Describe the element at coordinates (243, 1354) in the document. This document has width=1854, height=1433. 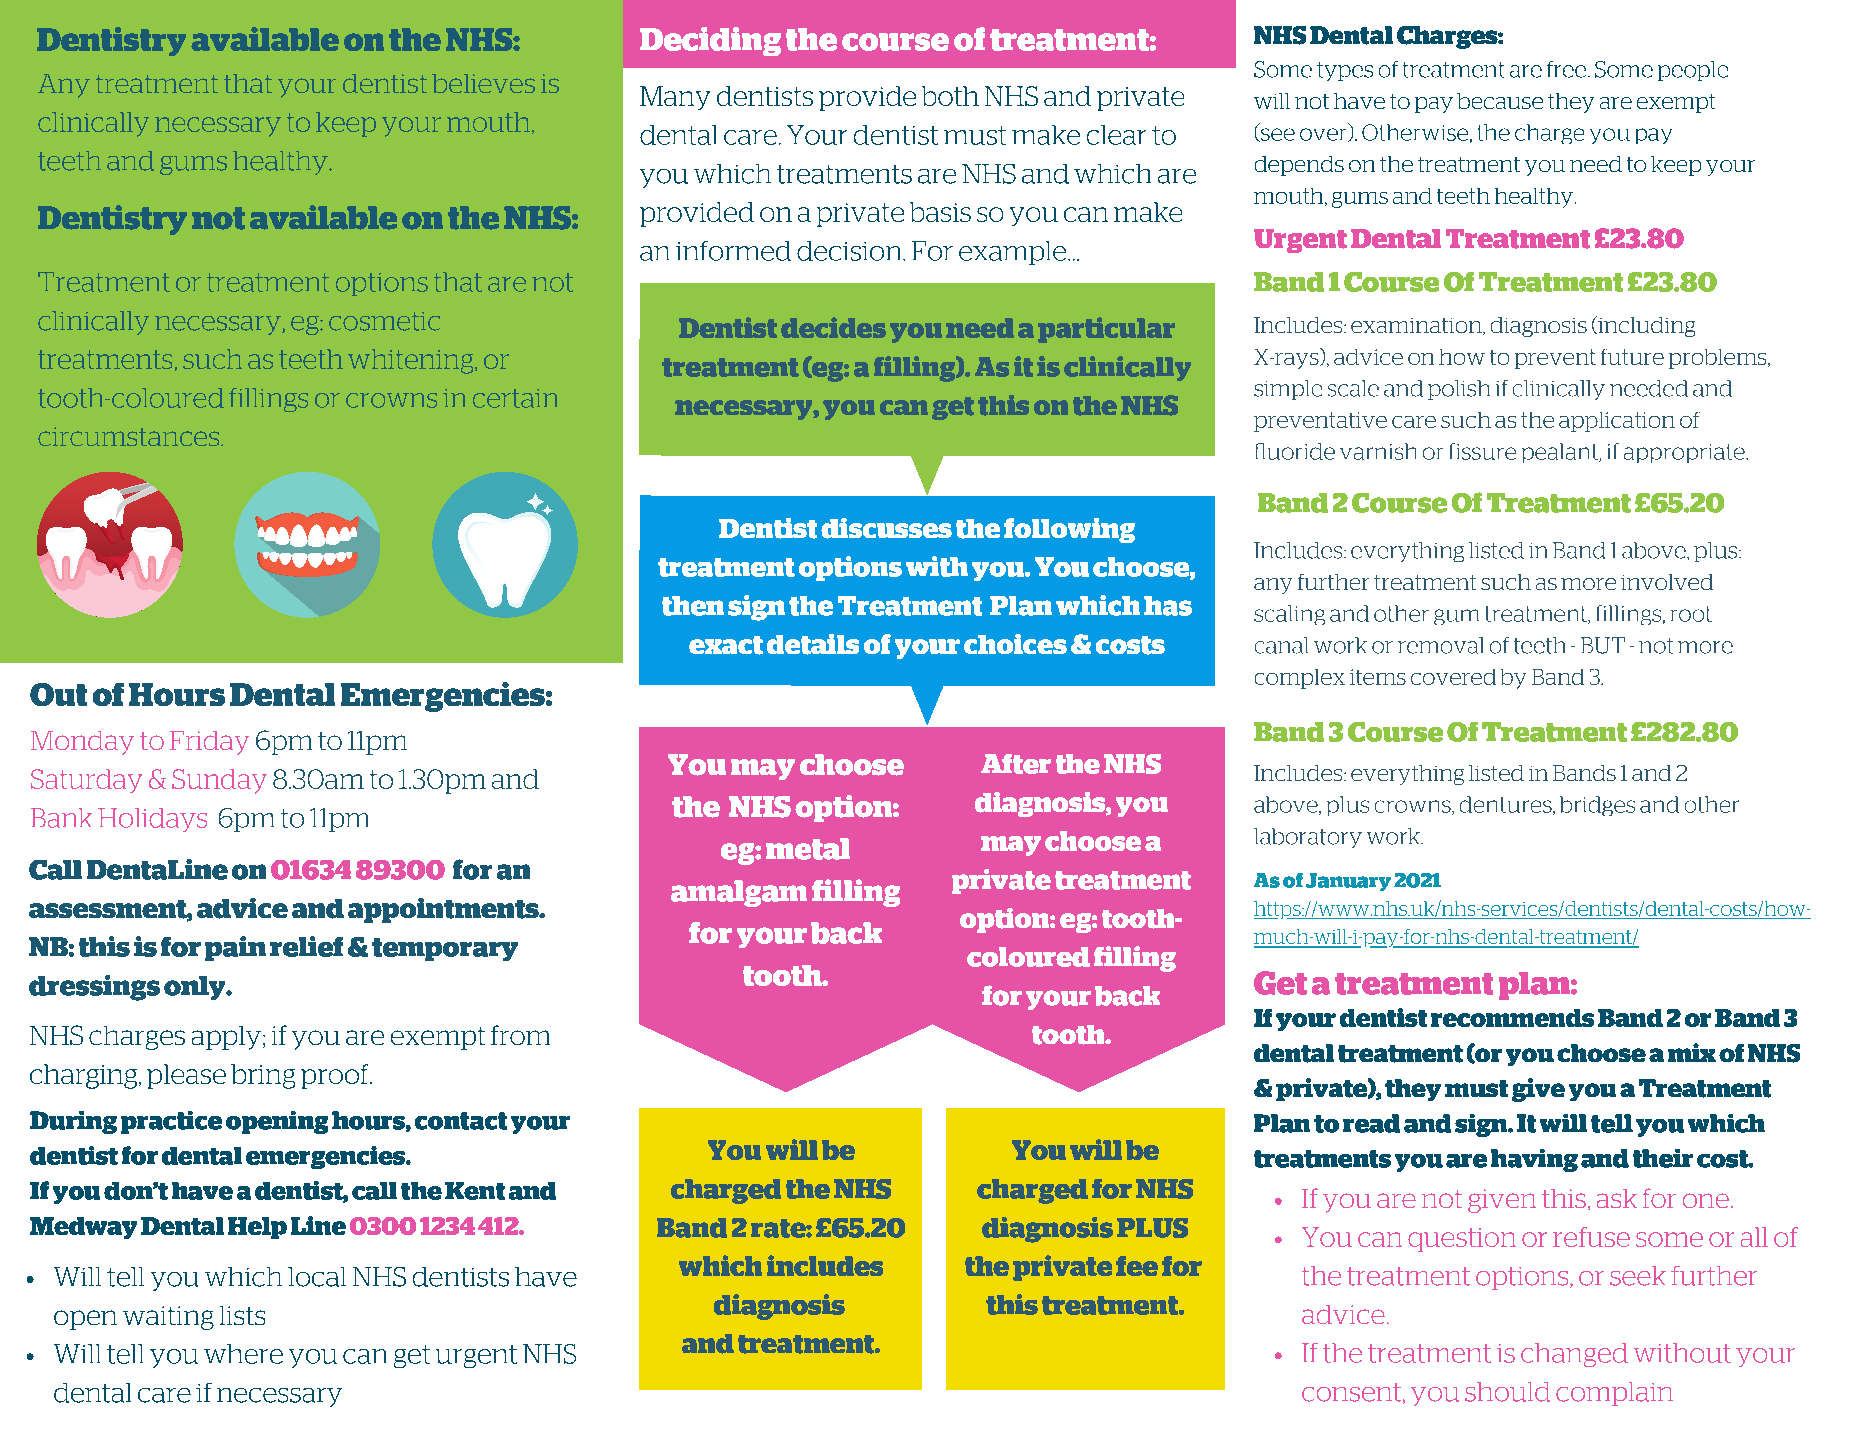
I see `where` at that location.
